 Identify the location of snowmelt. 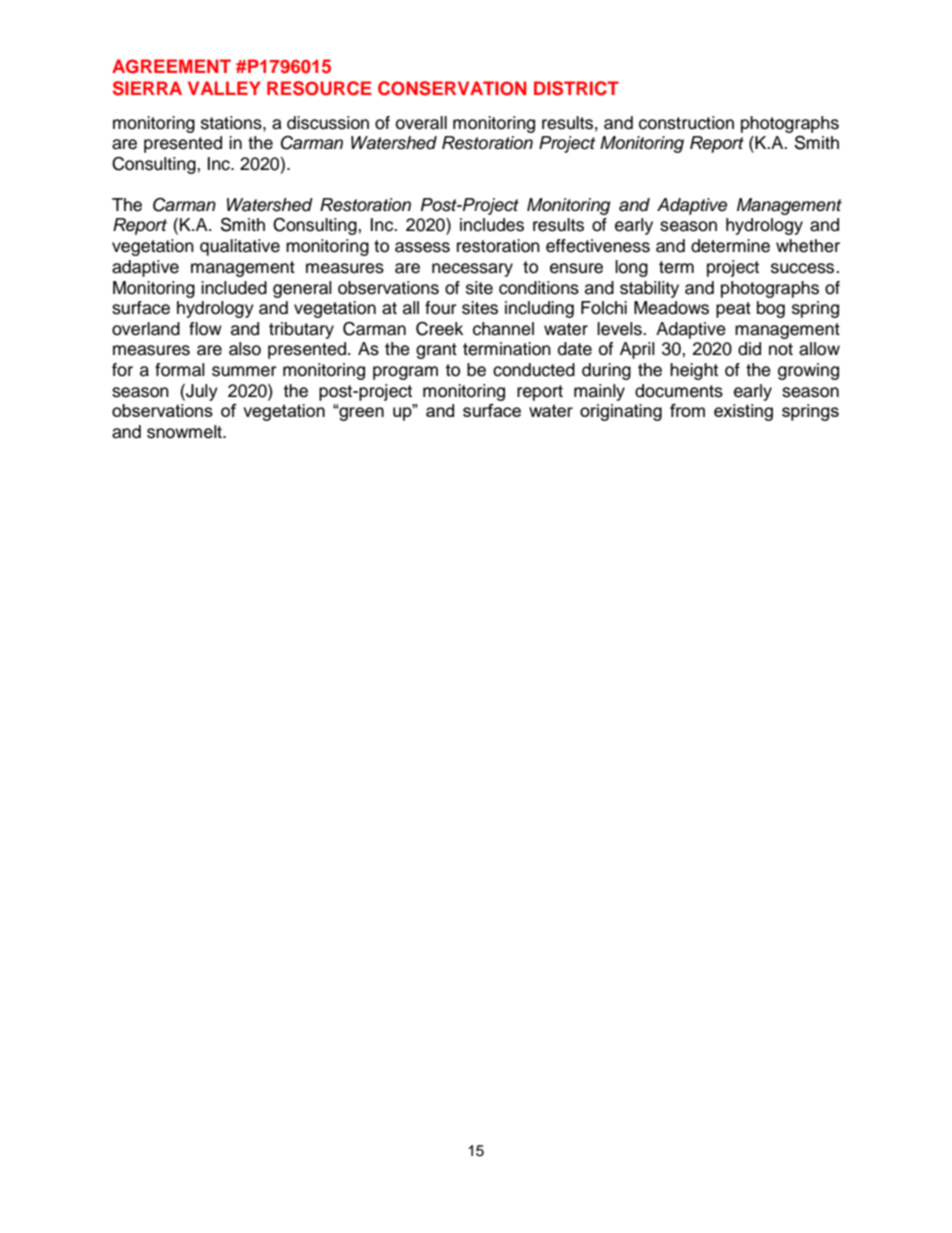
(185, 432).
